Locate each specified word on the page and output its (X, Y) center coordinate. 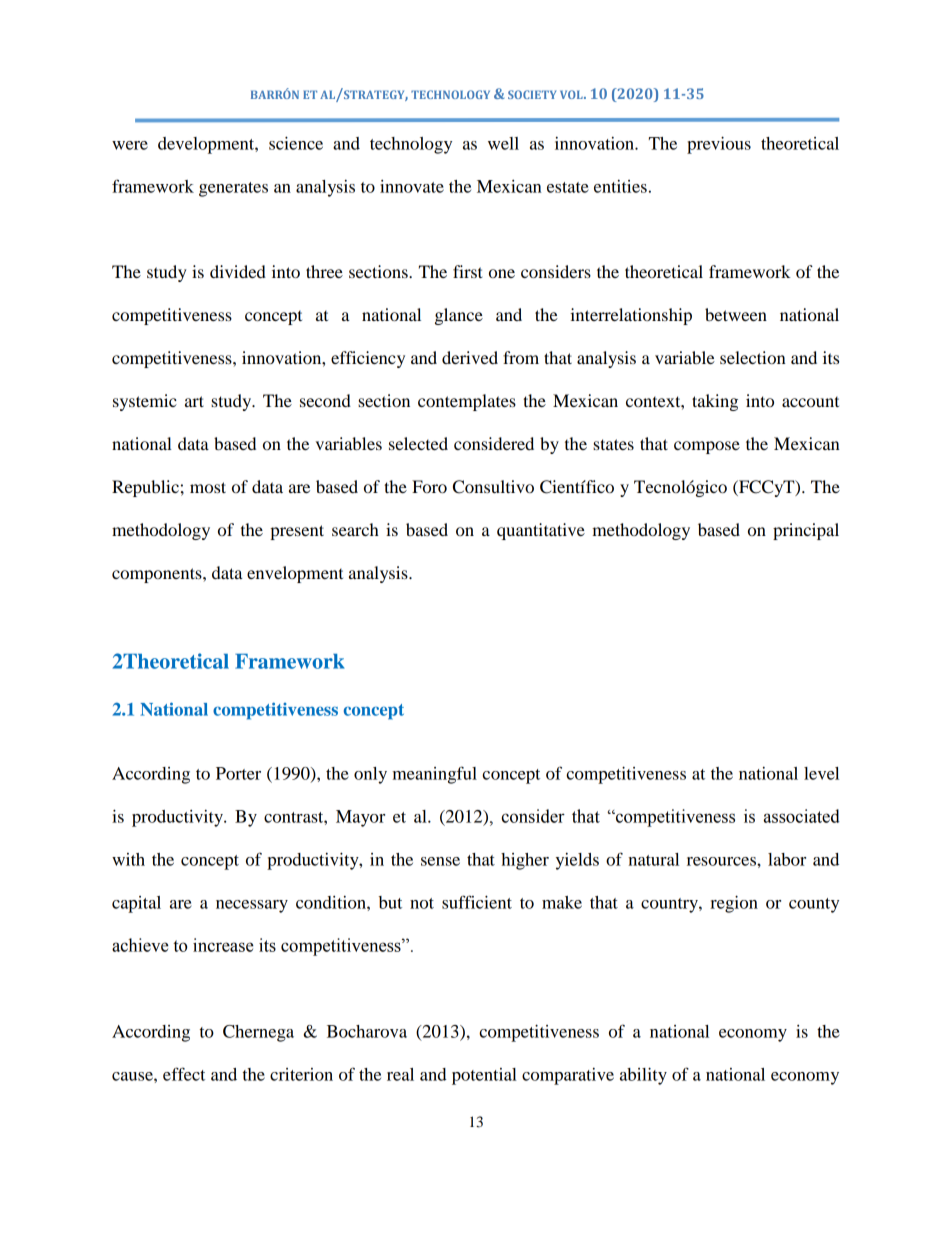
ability (643, 1076)
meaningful (435, 775)
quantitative (541, 531)
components (158, 575)
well (503, 143)
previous (719, 145)
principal (806, 531)
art (194, 401)
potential (484, 1076)
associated (802, 816)
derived (470, 357)
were (130, 145)
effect (184, 1074)
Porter (238, 773)
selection (753, 357)
